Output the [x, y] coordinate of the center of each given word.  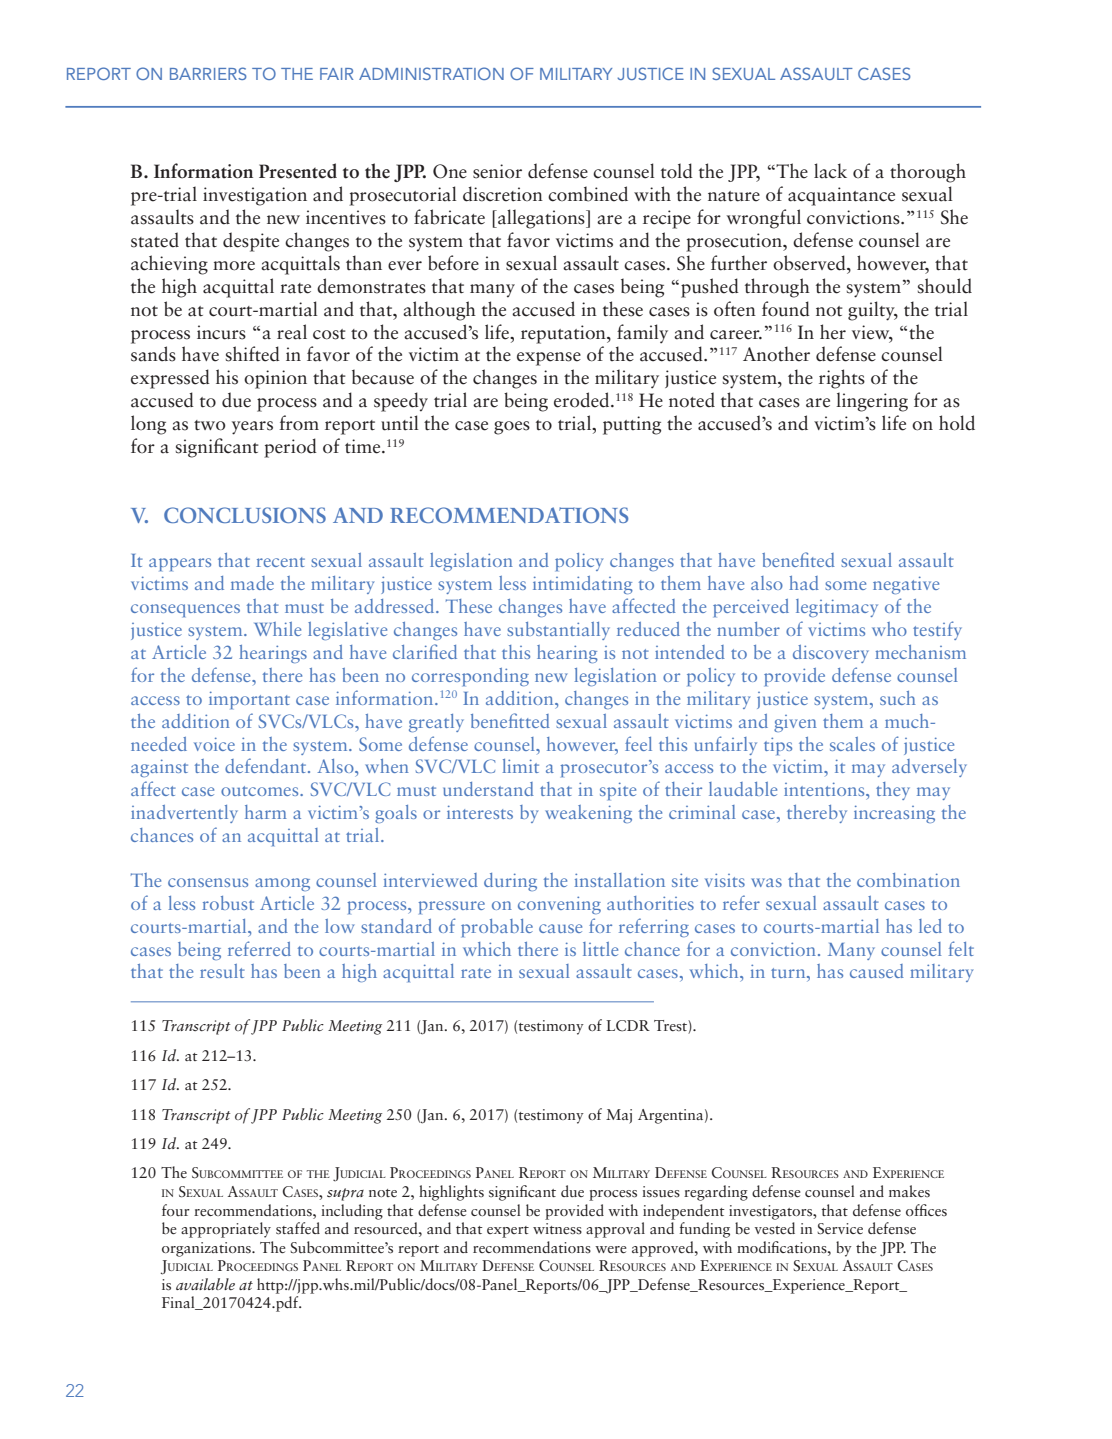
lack [830, 171]
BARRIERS [208, 73]
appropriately [226, 1230]
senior [497, 171]
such [898, 698]
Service [840, 1228]
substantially [558, 631]
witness [557, 1228]
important [249, 700]
